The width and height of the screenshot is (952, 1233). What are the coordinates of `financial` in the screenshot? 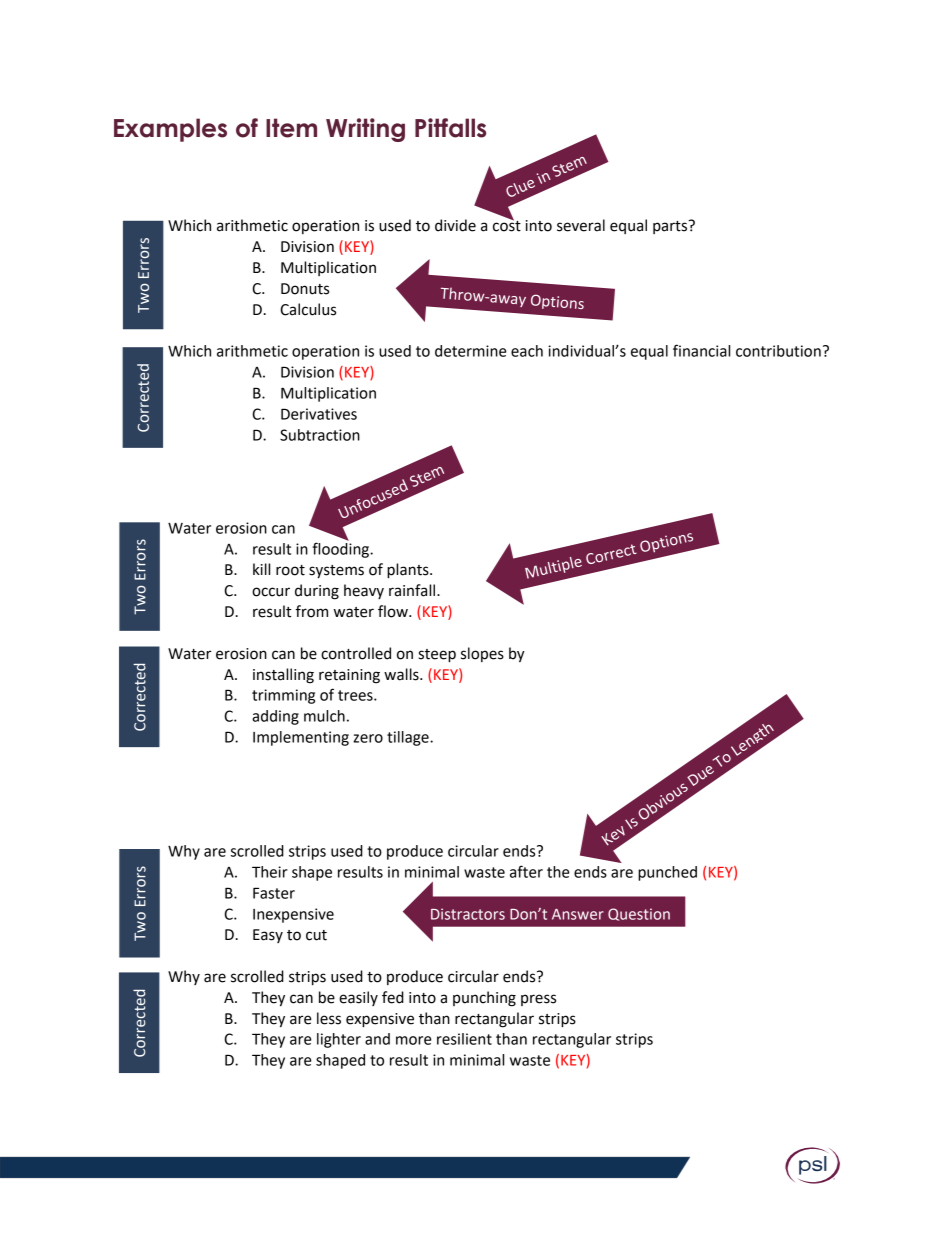 It's located at (701, 350).
